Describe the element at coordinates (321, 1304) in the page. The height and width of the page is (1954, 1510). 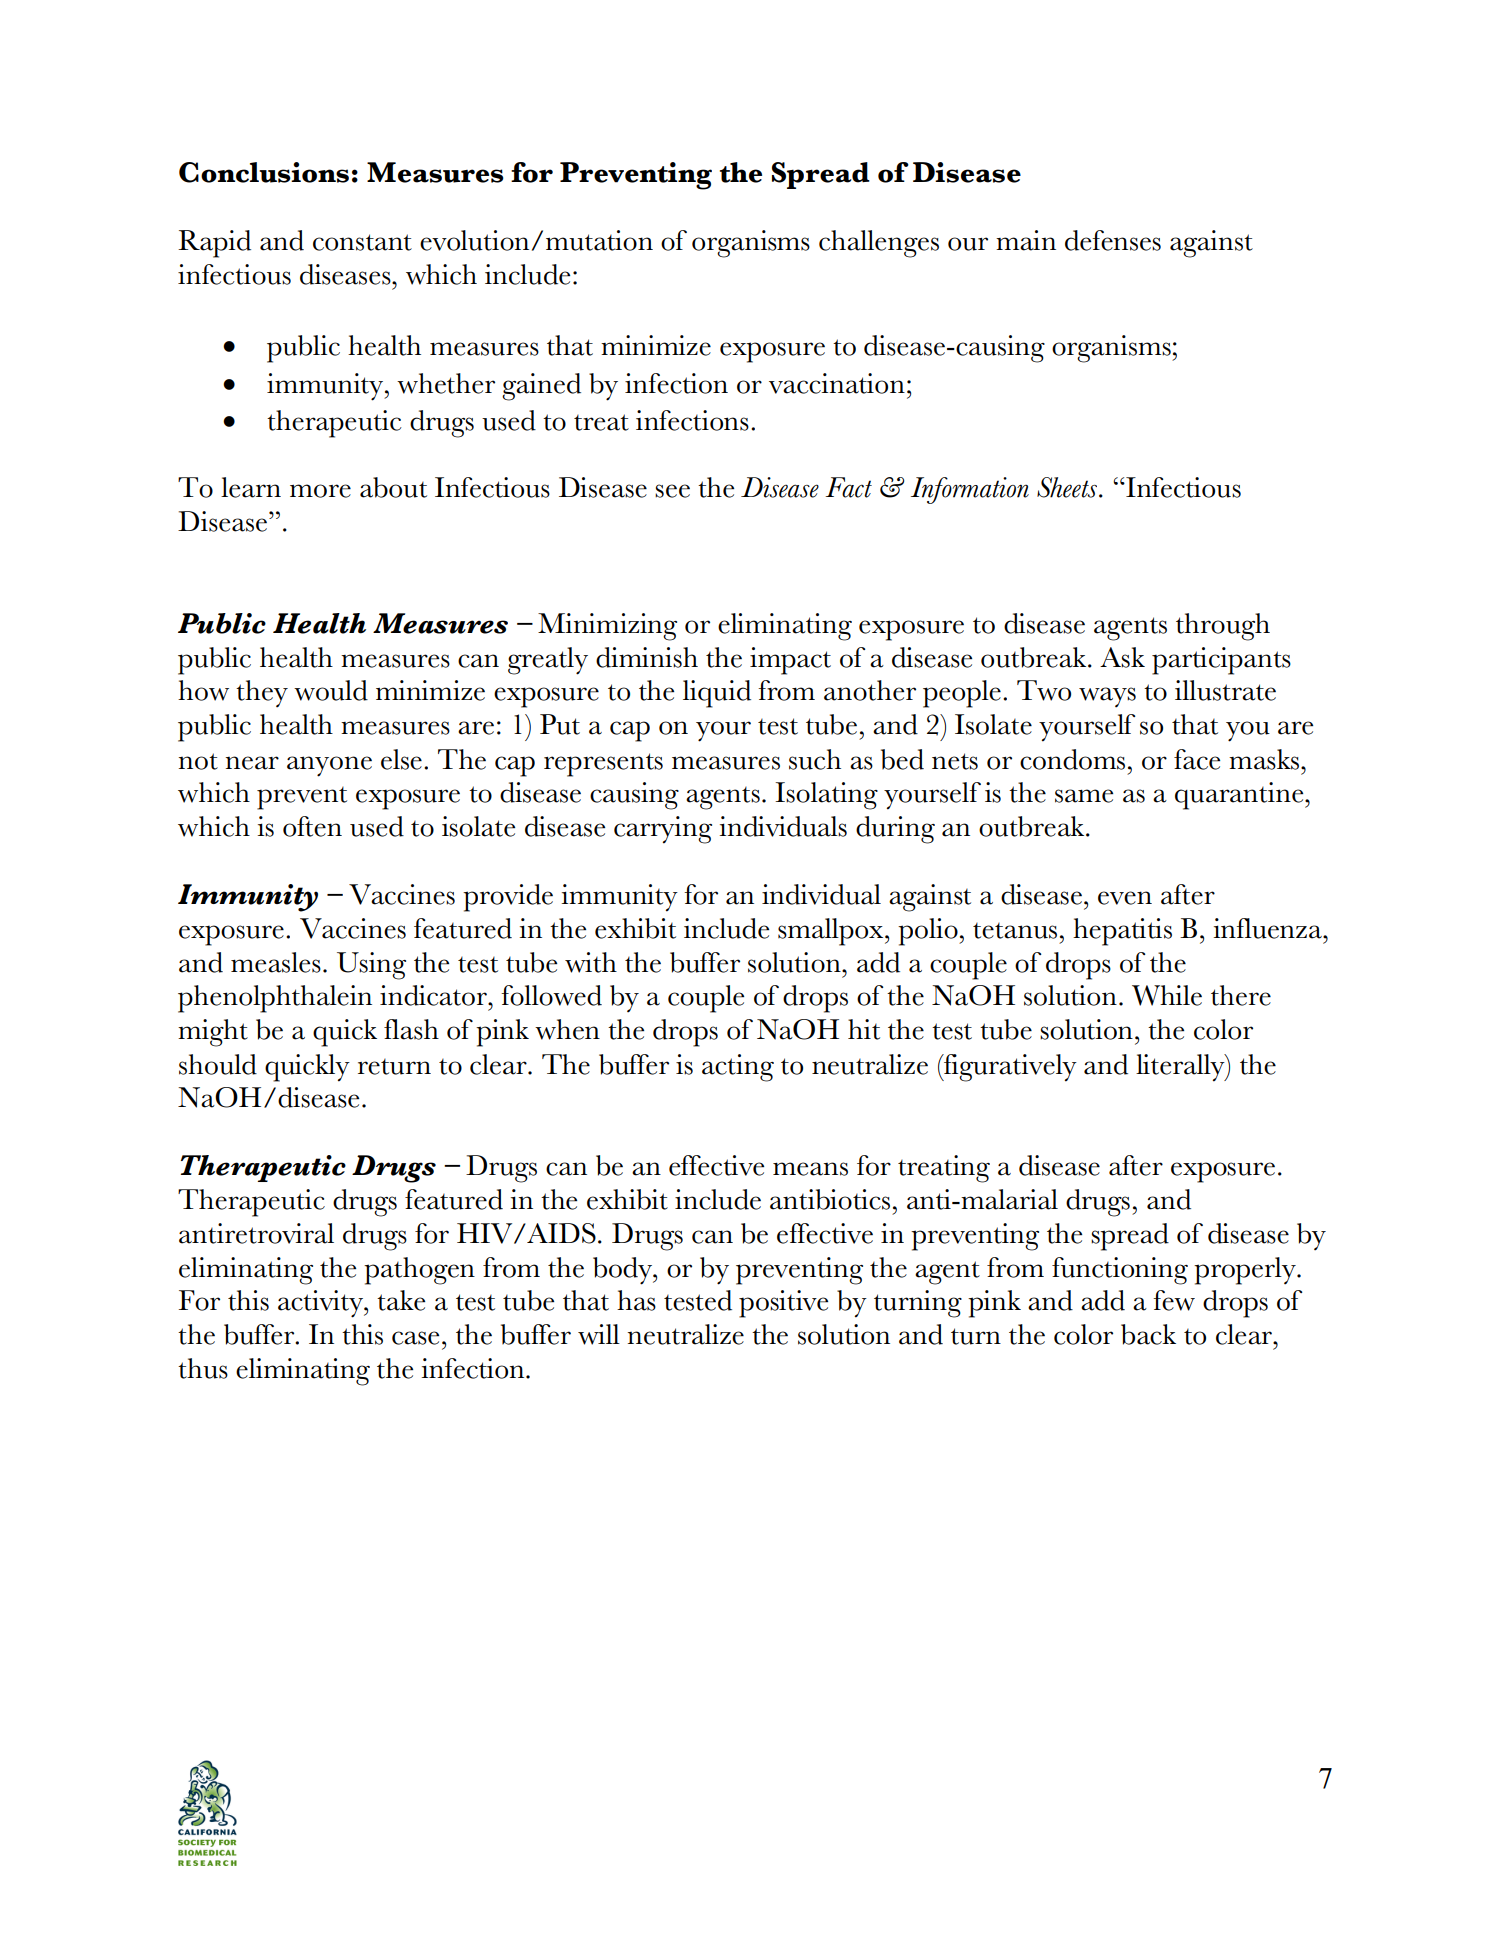
I see `activity` at that location.
